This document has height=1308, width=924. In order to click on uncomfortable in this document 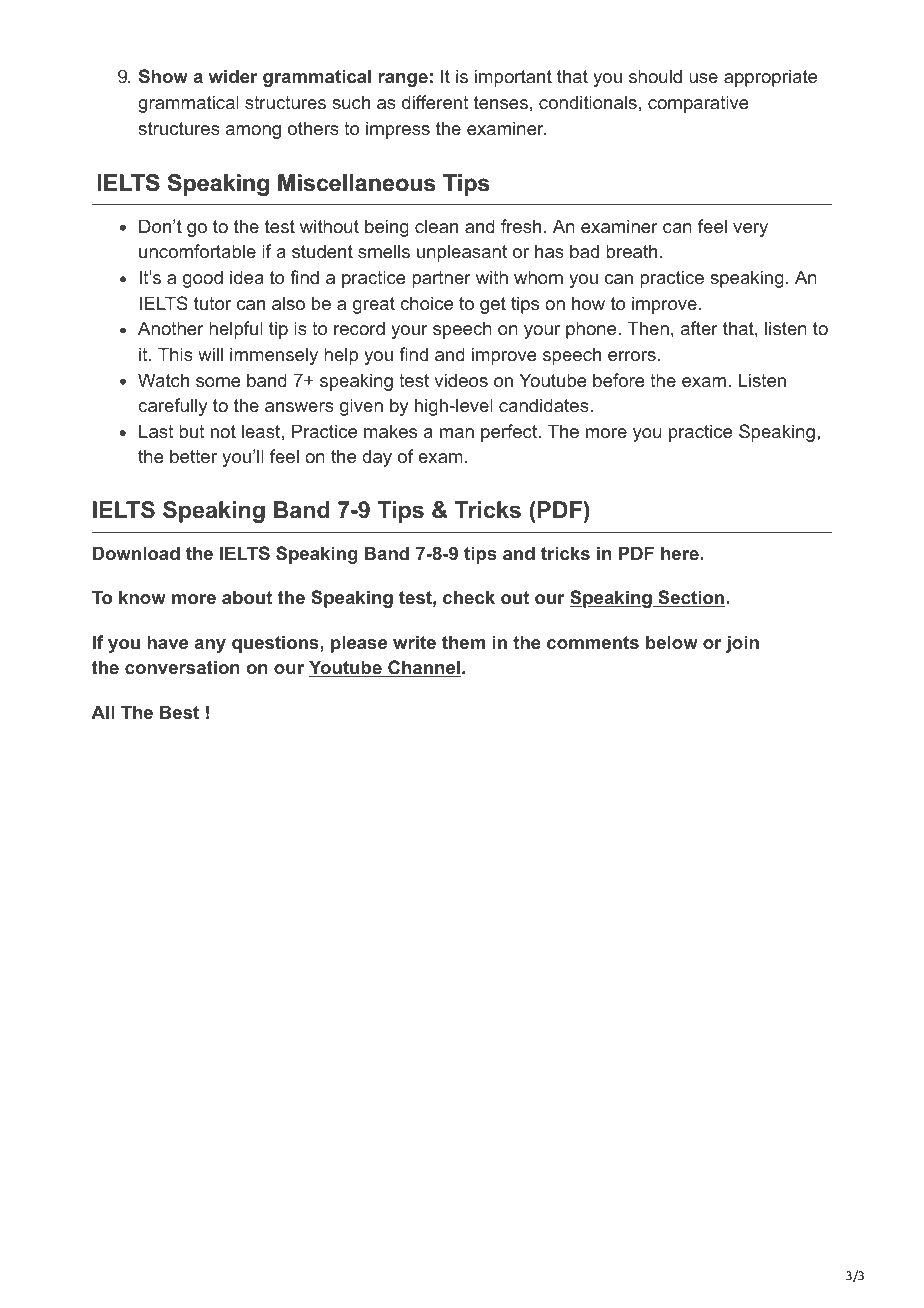, I will do `click(197, 251)`.
